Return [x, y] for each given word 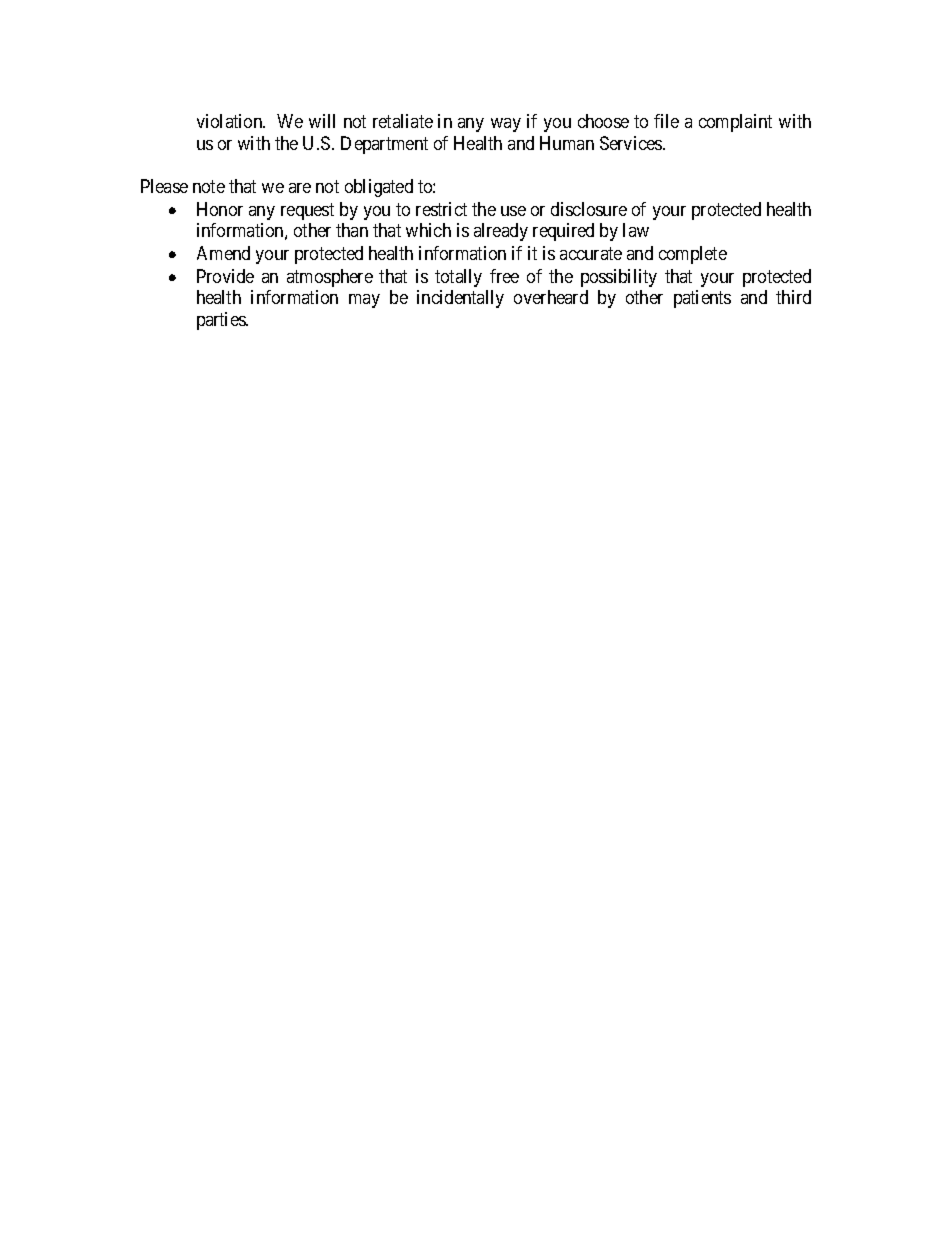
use [513, 211]
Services [632, 143]
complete [693, 255]
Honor [220, 209]
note [209, 186]
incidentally [460, 299]
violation [231, 121]
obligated [379, 188]
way [506, 125]
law [636, 230]
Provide [225, 276]
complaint [735, 123]
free [504, 276]
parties [222, 321]
